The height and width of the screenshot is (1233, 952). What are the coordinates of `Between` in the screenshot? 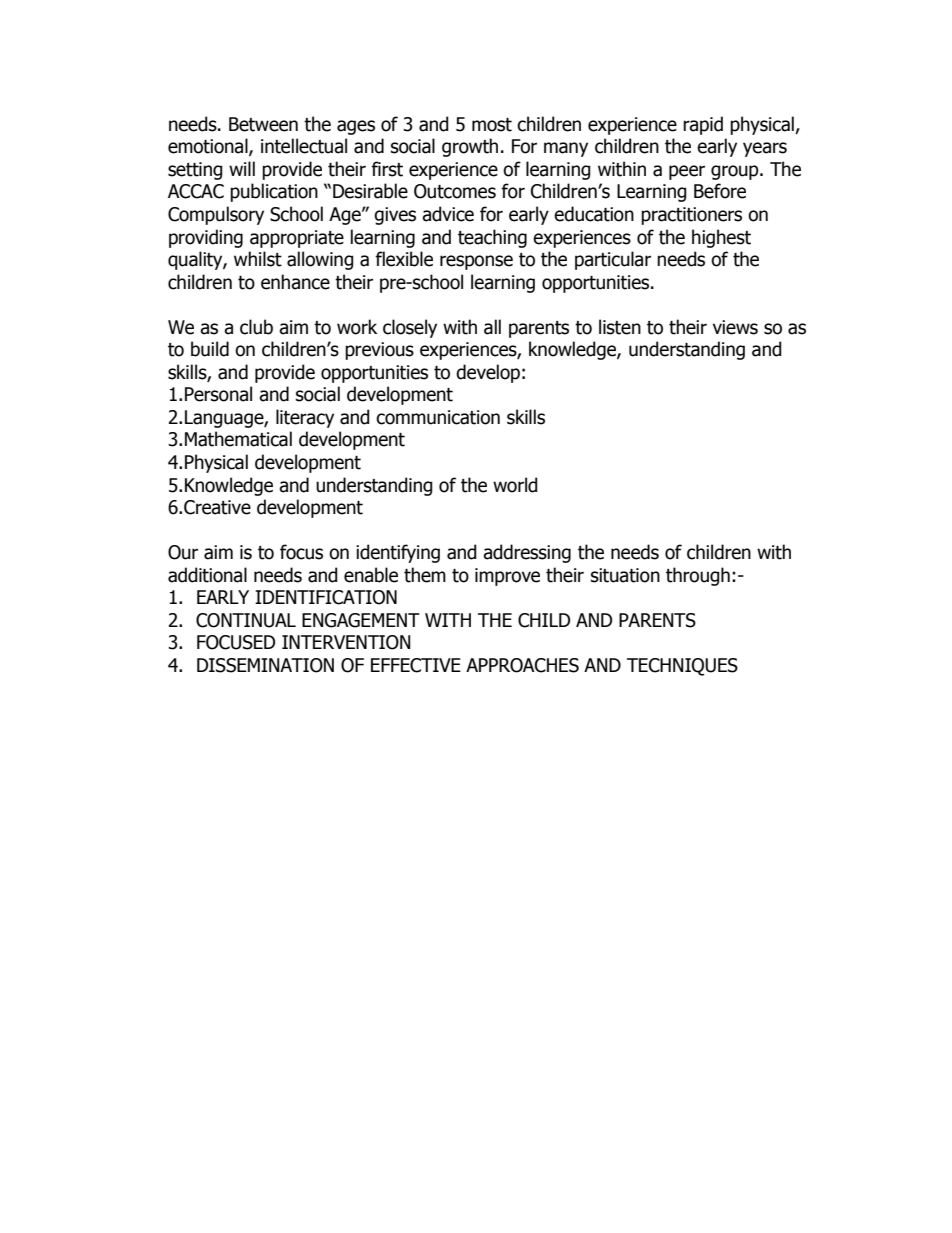 It's located at (263, 124).
